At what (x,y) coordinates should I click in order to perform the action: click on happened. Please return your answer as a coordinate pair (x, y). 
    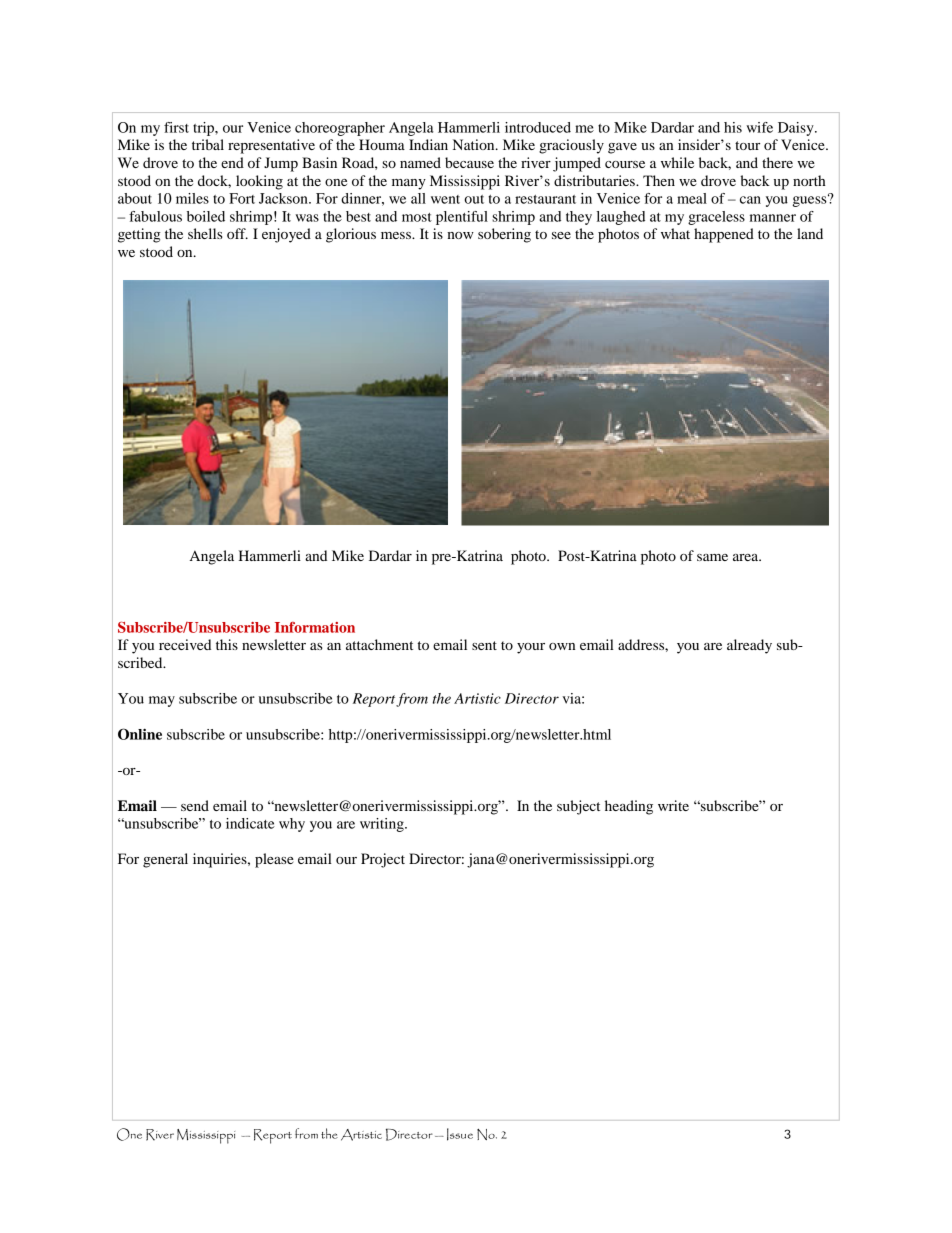
    Looking at the image, I should click on (724, 235).
